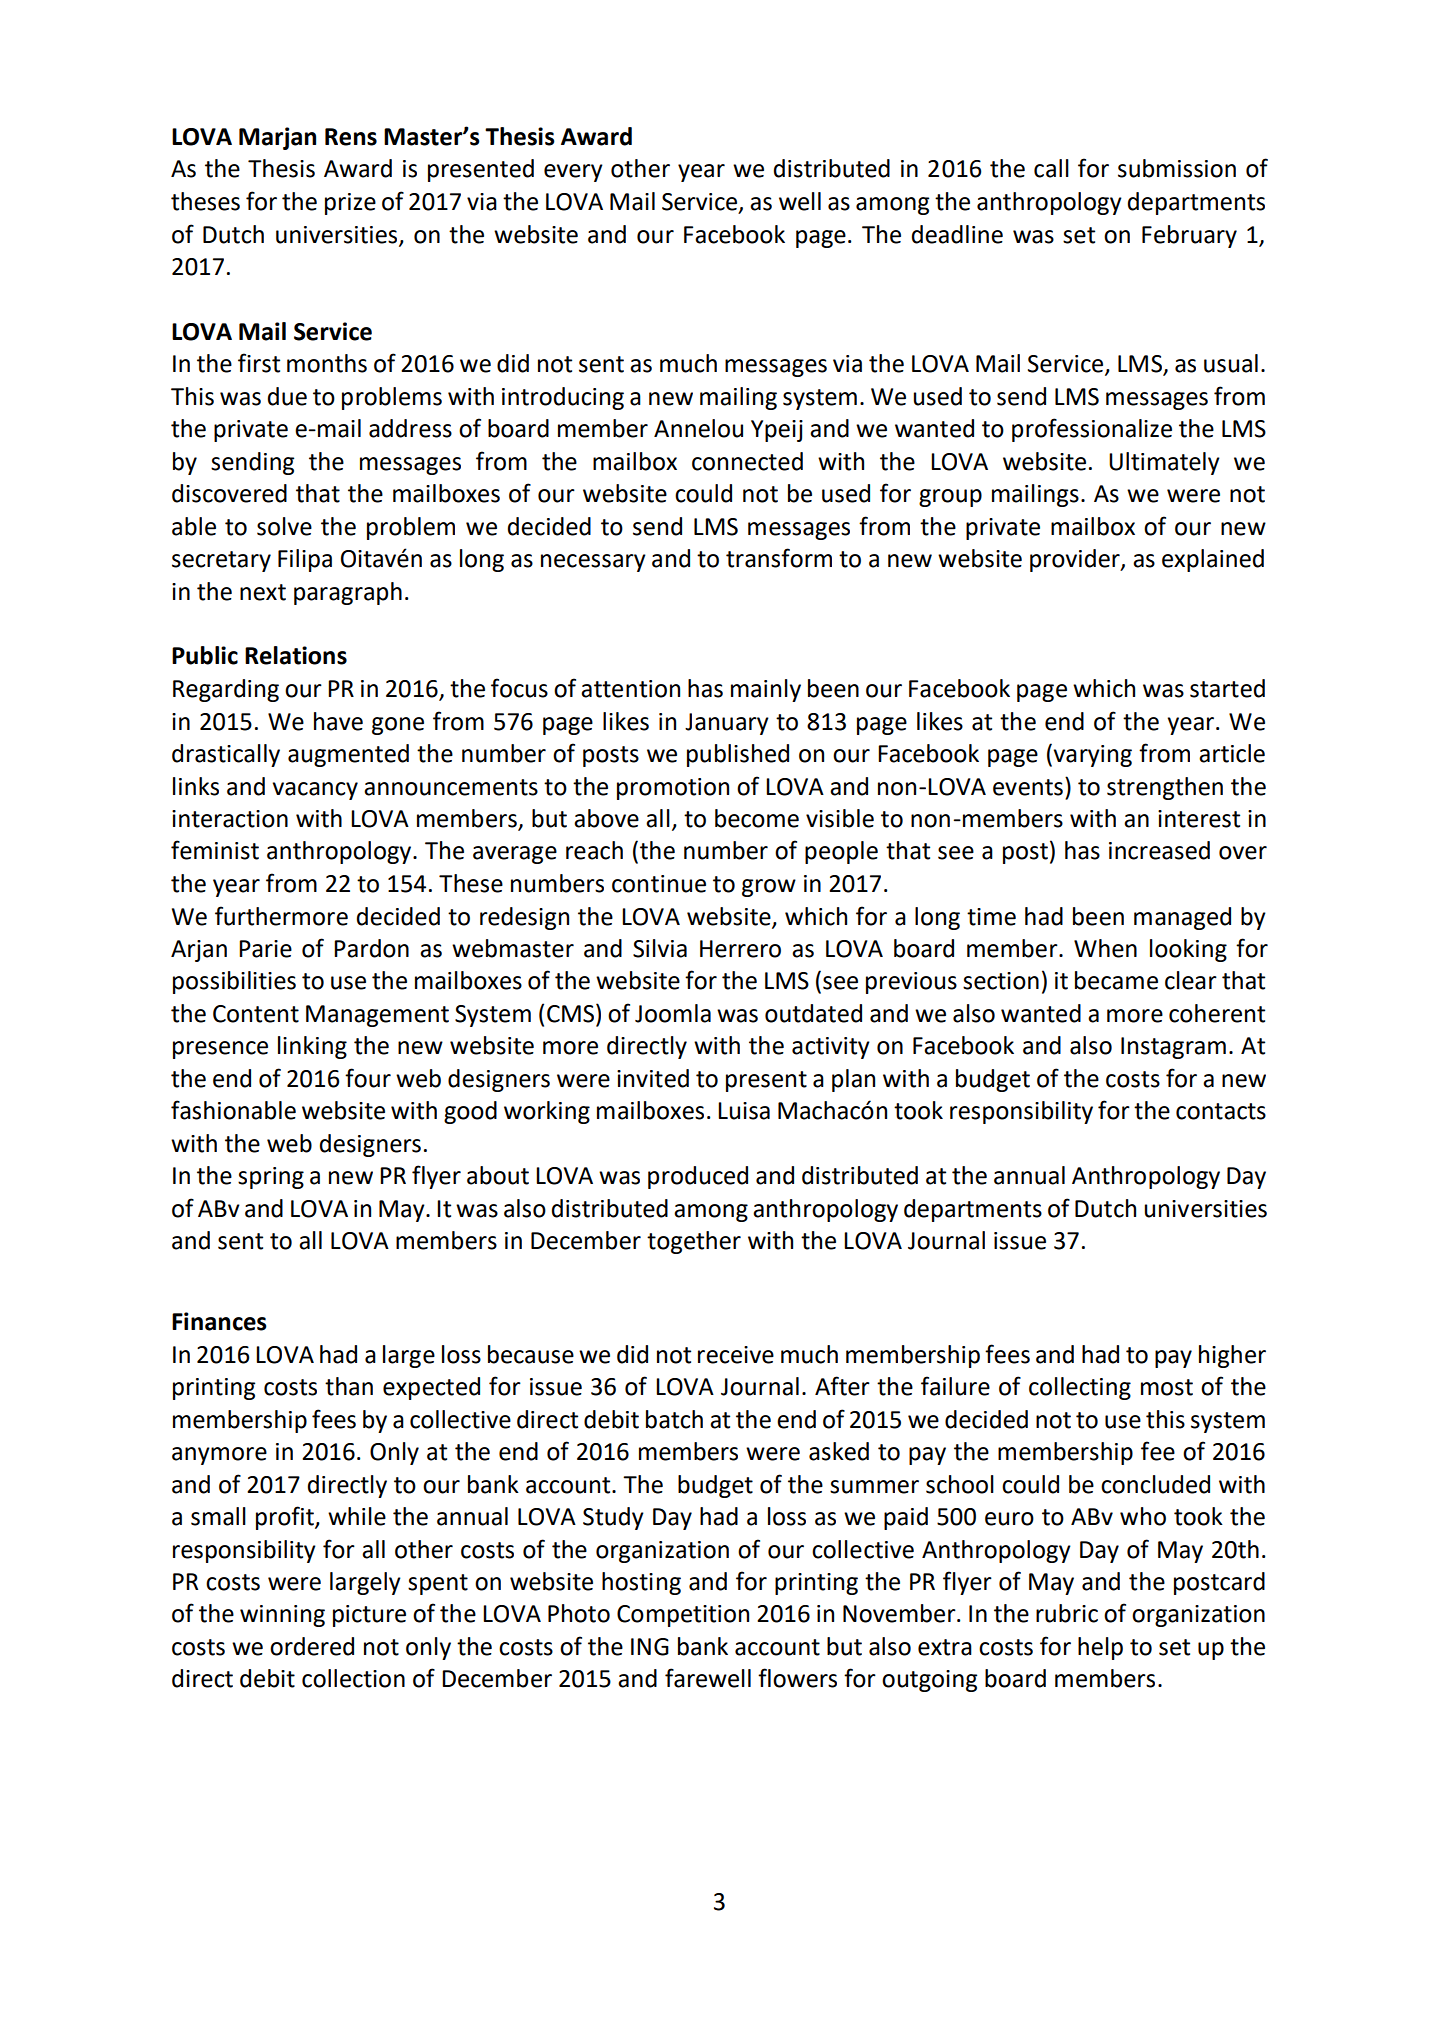  I want to click on ordered, so click(312, 1646).
